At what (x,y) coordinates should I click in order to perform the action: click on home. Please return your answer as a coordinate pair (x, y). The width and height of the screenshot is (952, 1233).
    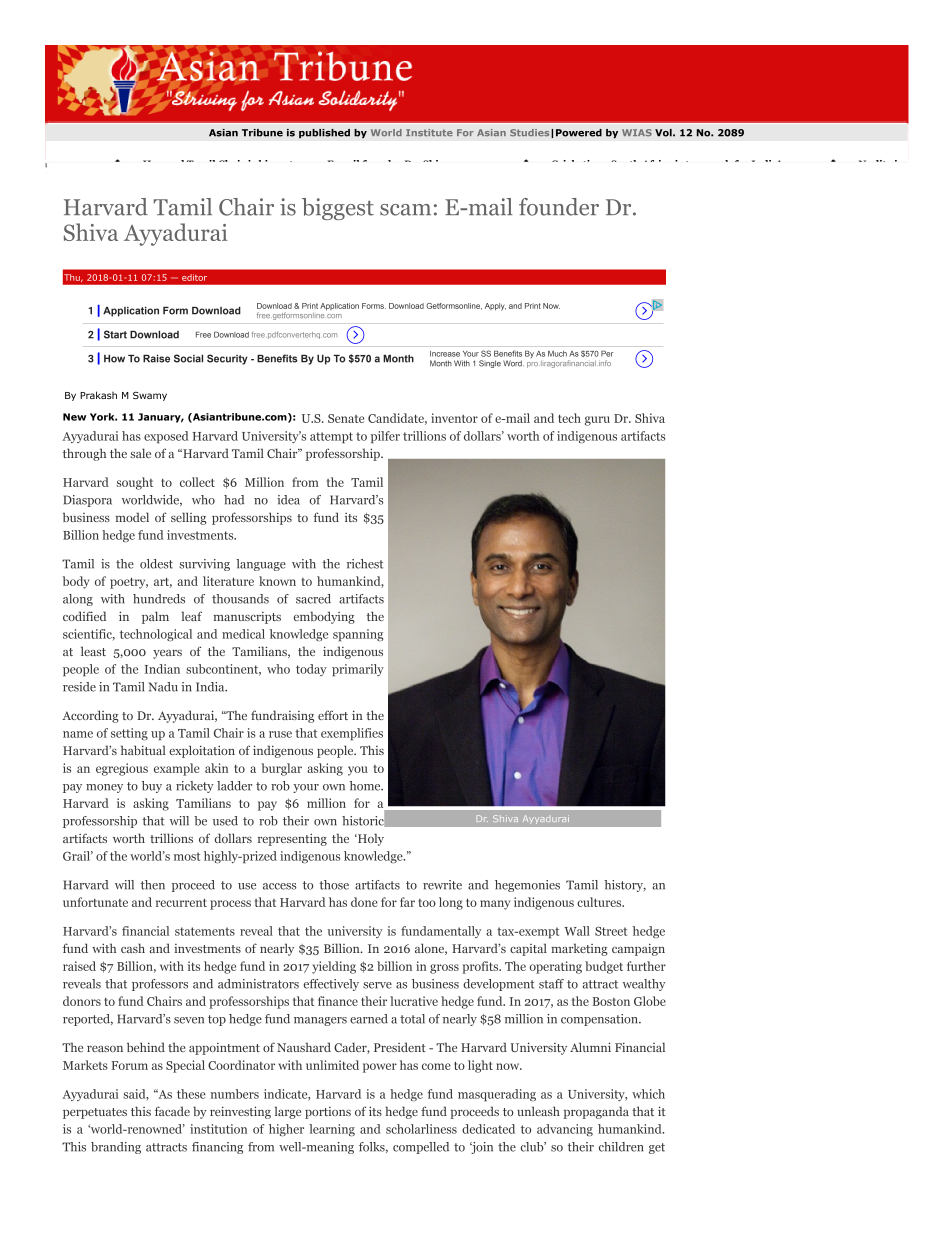
    Looking at the image, I should click on (366, 786).
